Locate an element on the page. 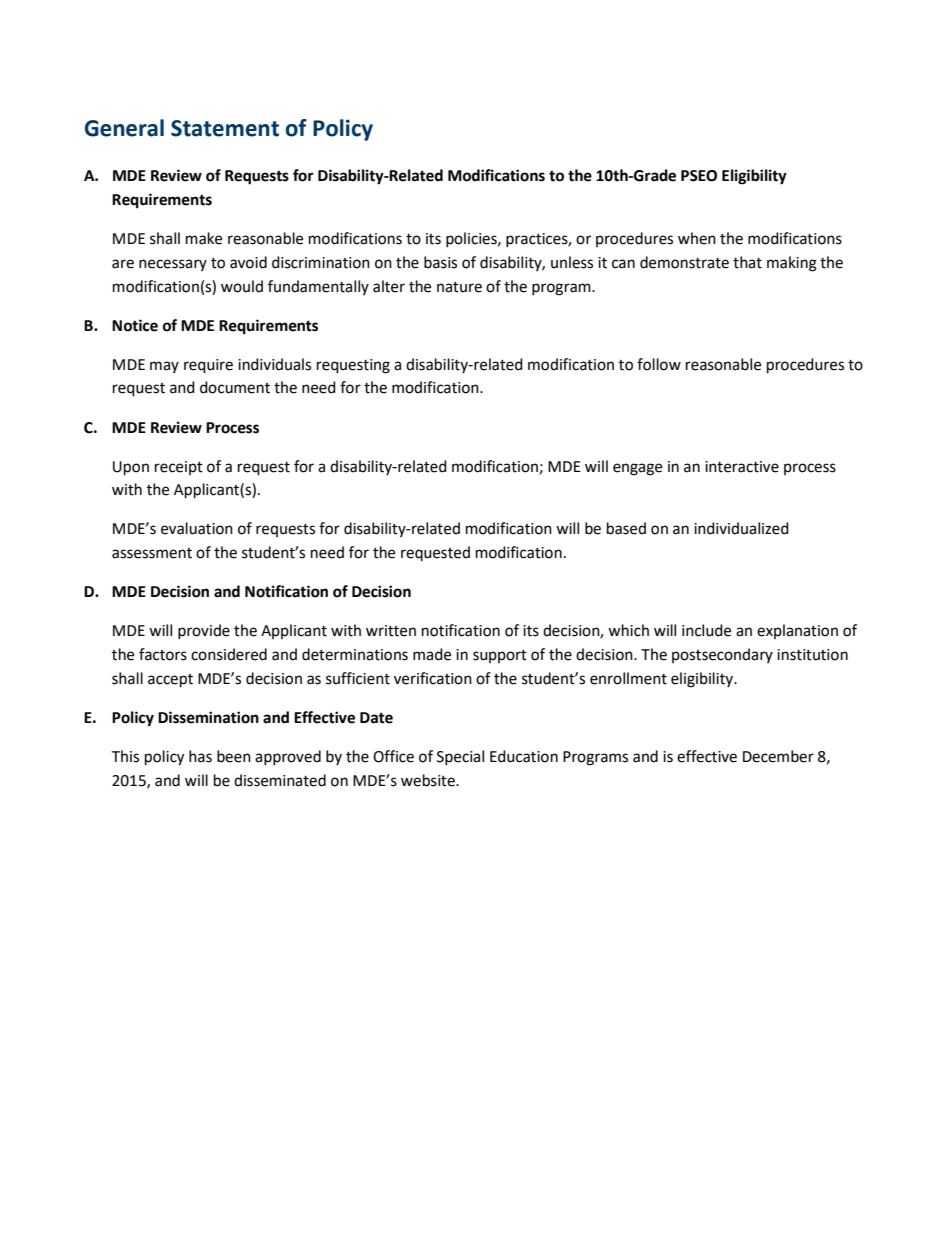 This page has height=1233, width=952. has is located at coordinates (200, 756).
